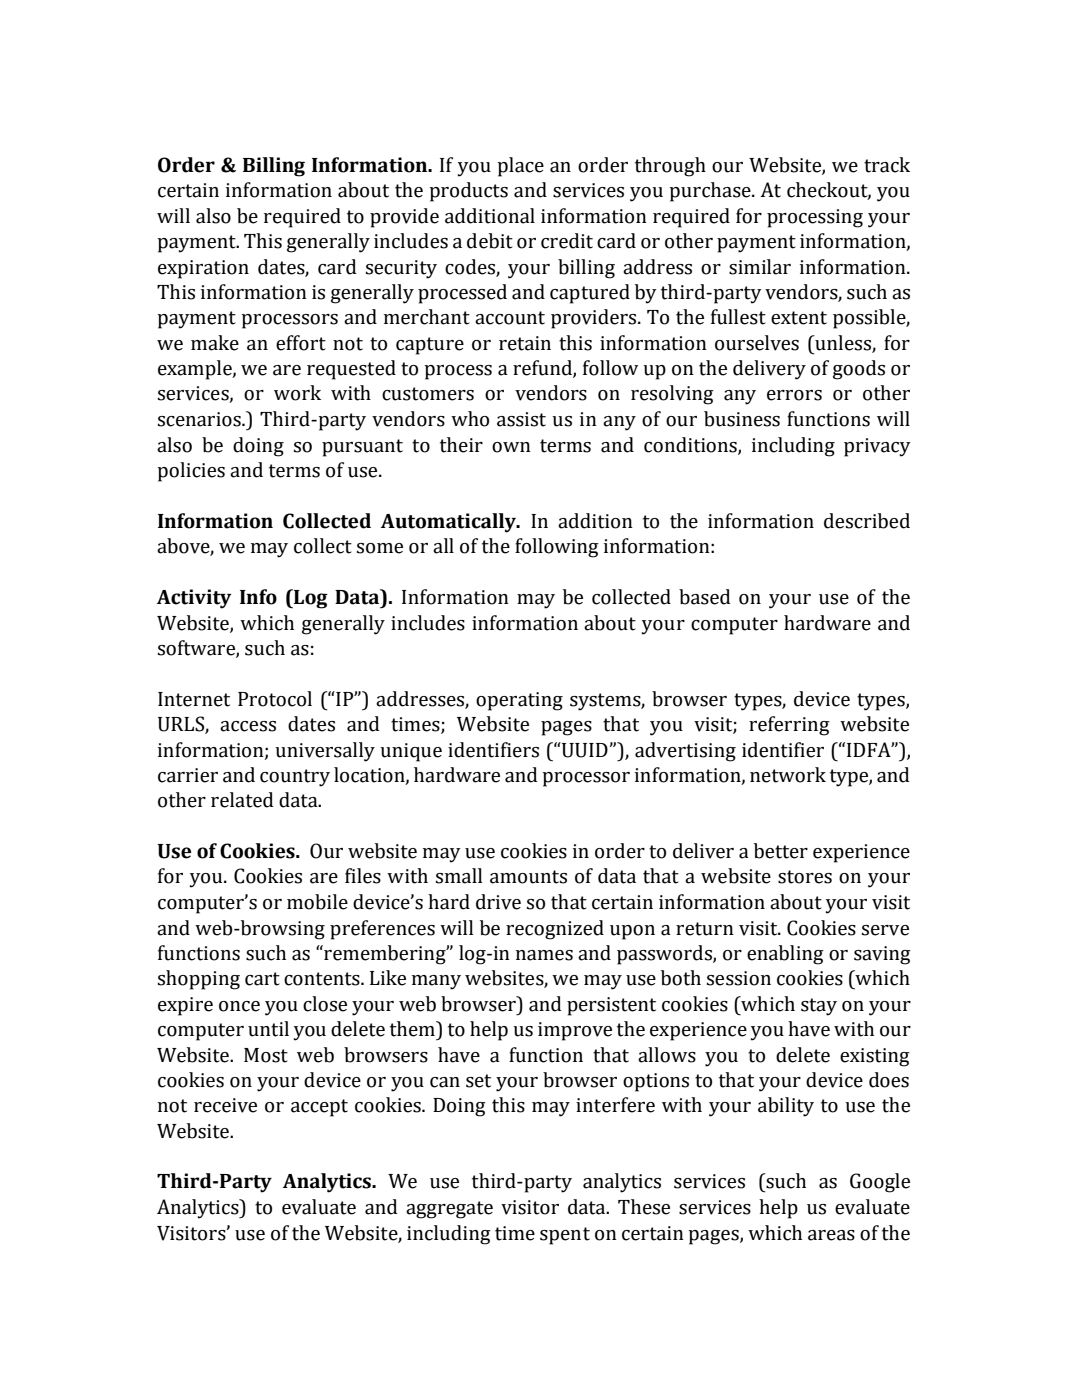  Describe the element at coordinates (781, 851) in the document. I see `better` at that location.
